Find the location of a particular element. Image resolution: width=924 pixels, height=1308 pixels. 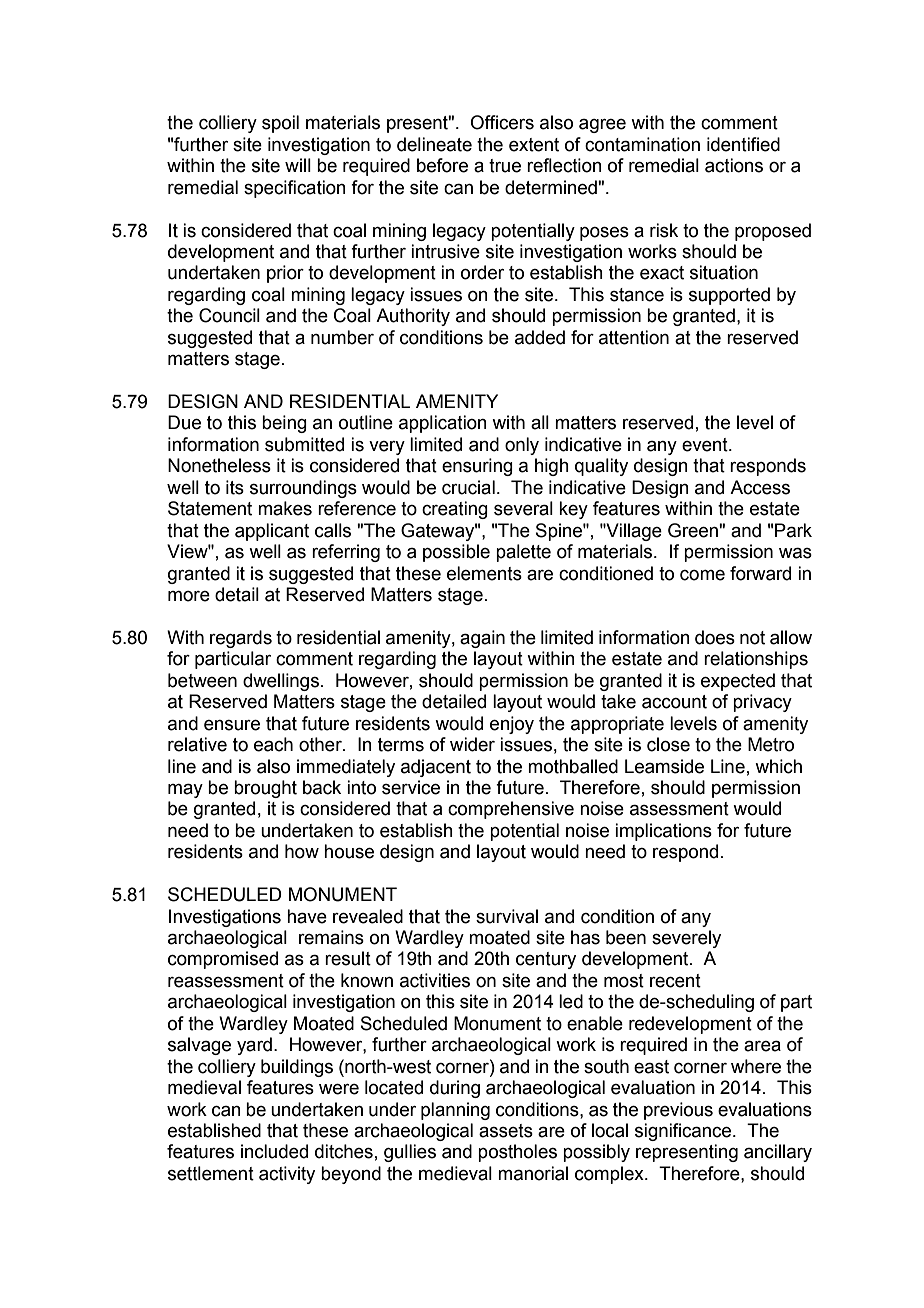

severely is located at coordinates (686, 939).
